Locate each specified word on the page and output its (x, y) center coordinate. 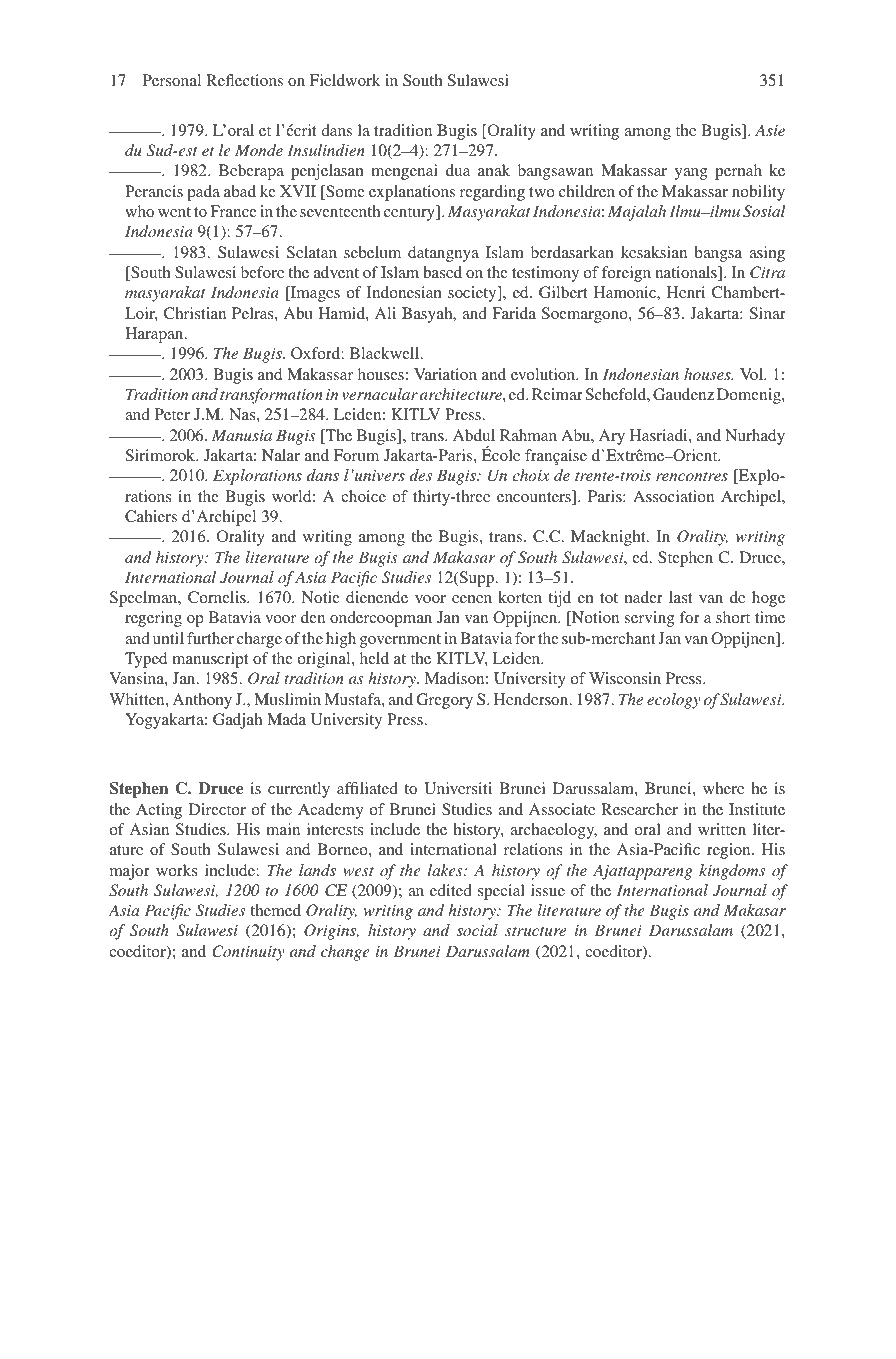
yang (691, 174)
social (477, 930)
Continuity (248, 953)
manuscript (210, 660)
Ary (612, 437)
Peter (172, 414)
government (400, 641)
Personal (172, 80)
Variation (445, 374)
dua (458, 170)
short (733, 617)
